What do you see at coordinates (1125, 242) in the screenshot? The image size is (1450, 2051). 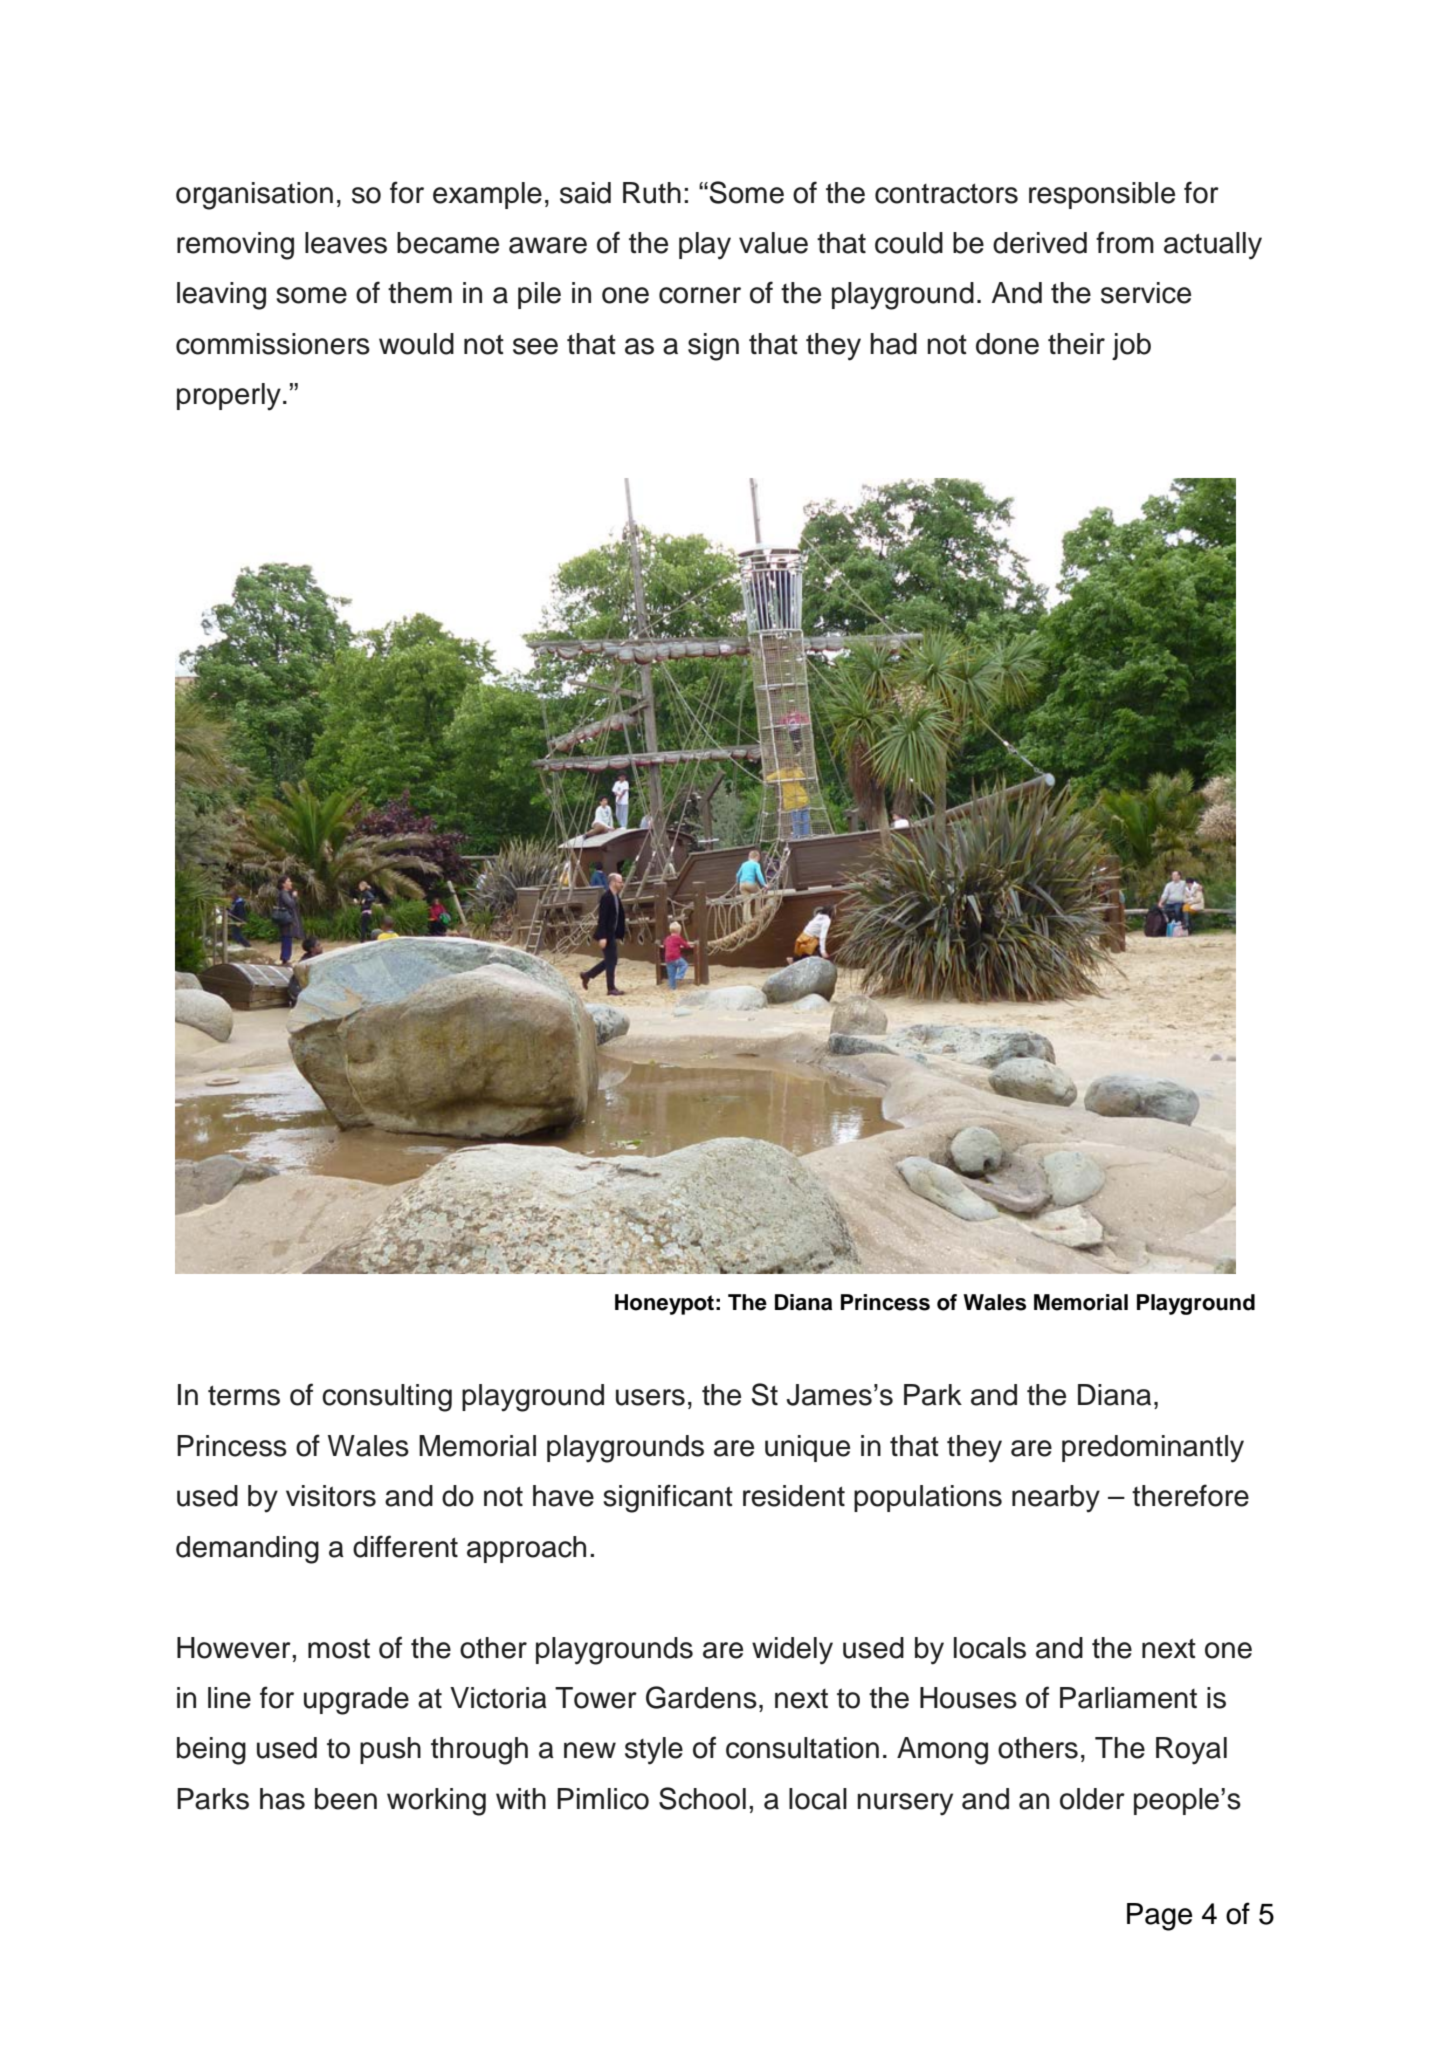 I see `from` at bounding box center [1125, 242].
